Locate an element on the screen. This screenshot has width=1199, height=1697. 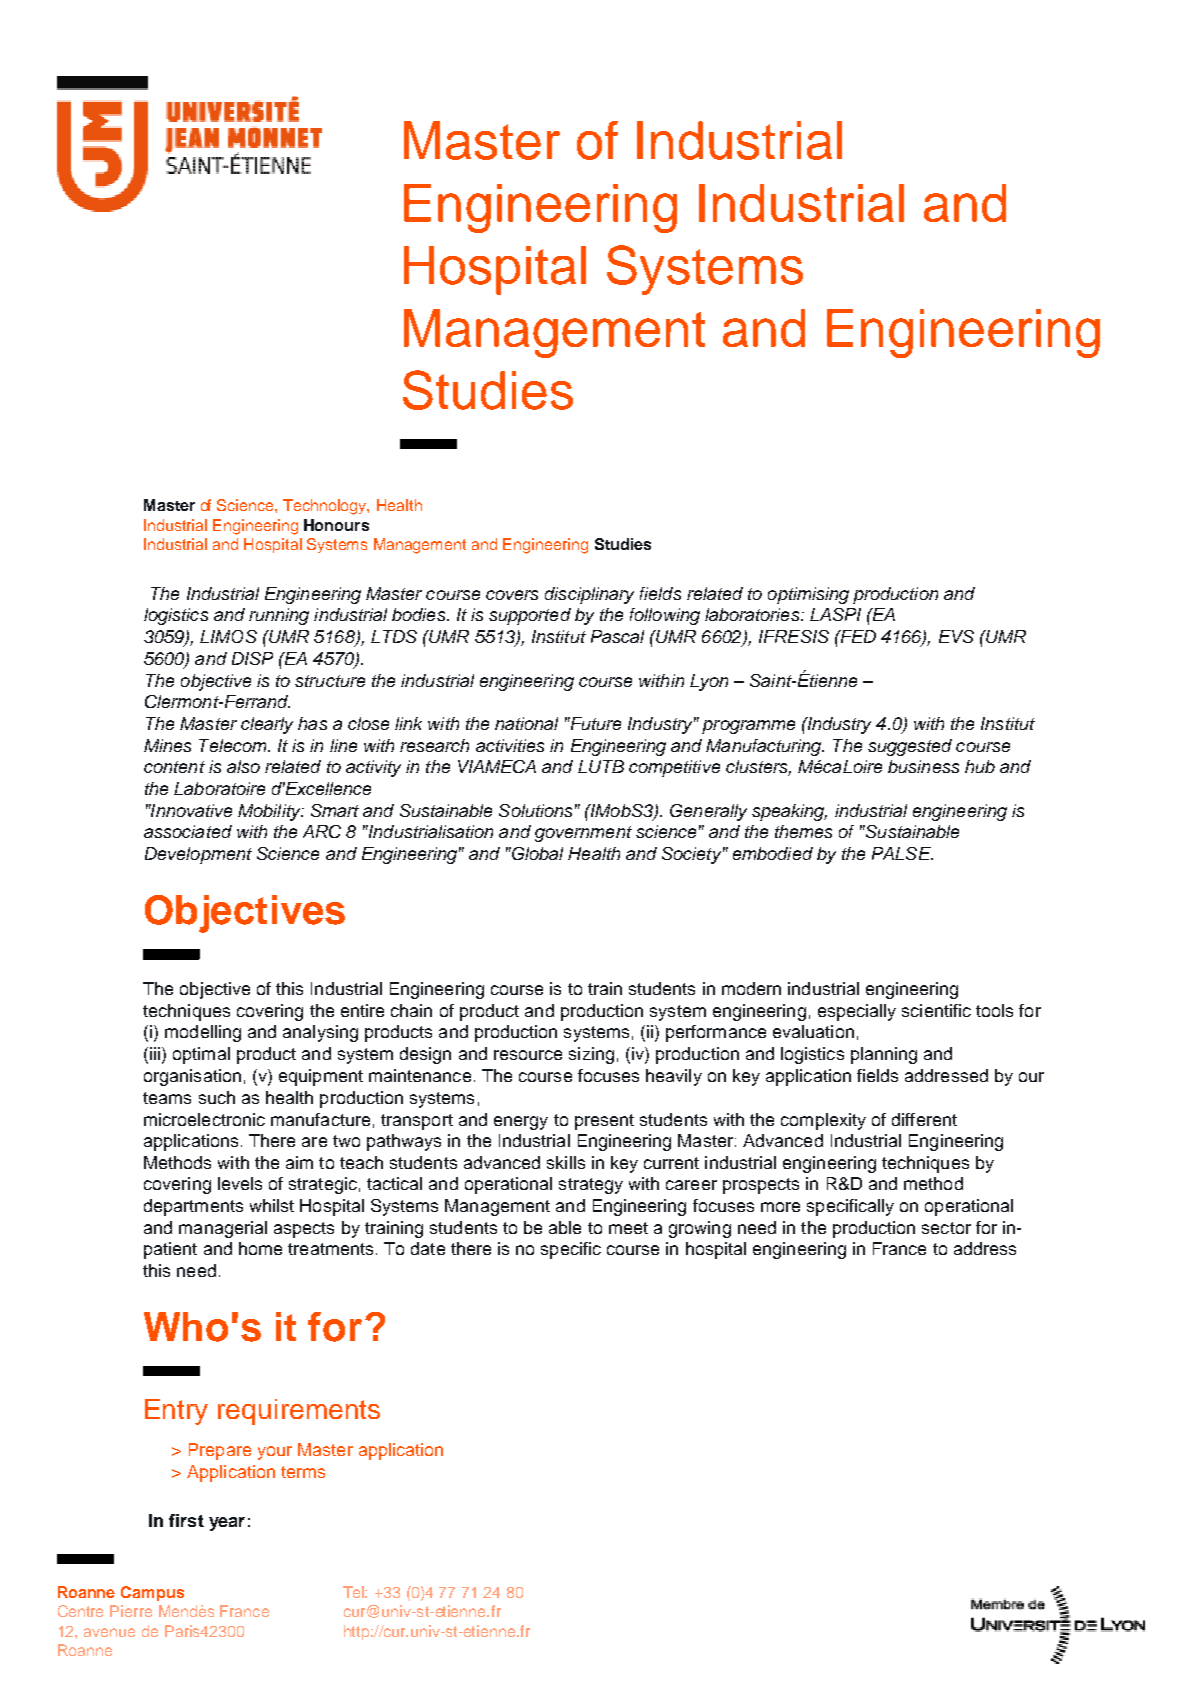
Campus is located at coordinates (152, 1593).
